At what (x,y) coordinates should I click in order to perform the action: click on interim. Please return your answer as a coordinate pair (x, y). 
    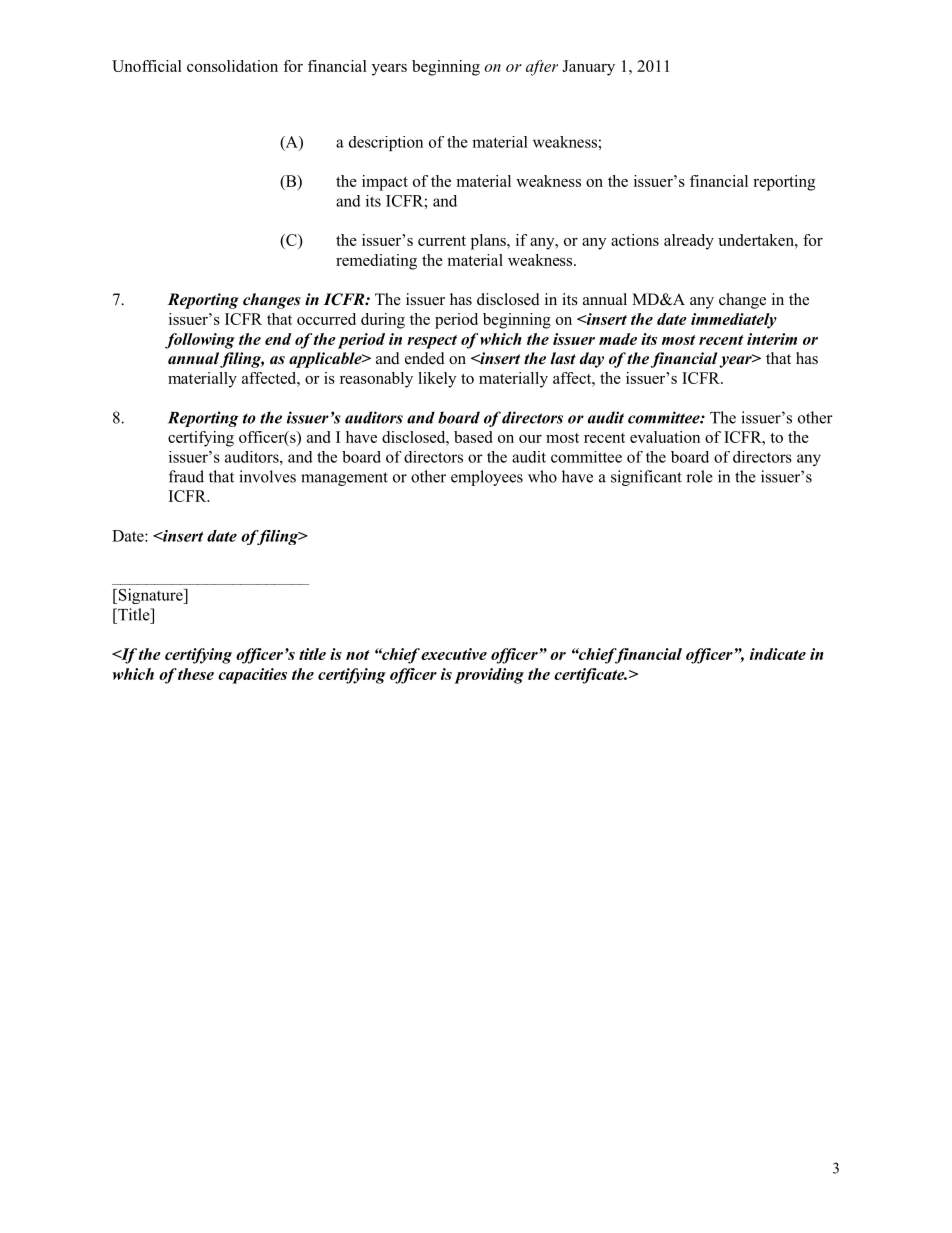
    Looking at the image, I should click on (772, 339).
